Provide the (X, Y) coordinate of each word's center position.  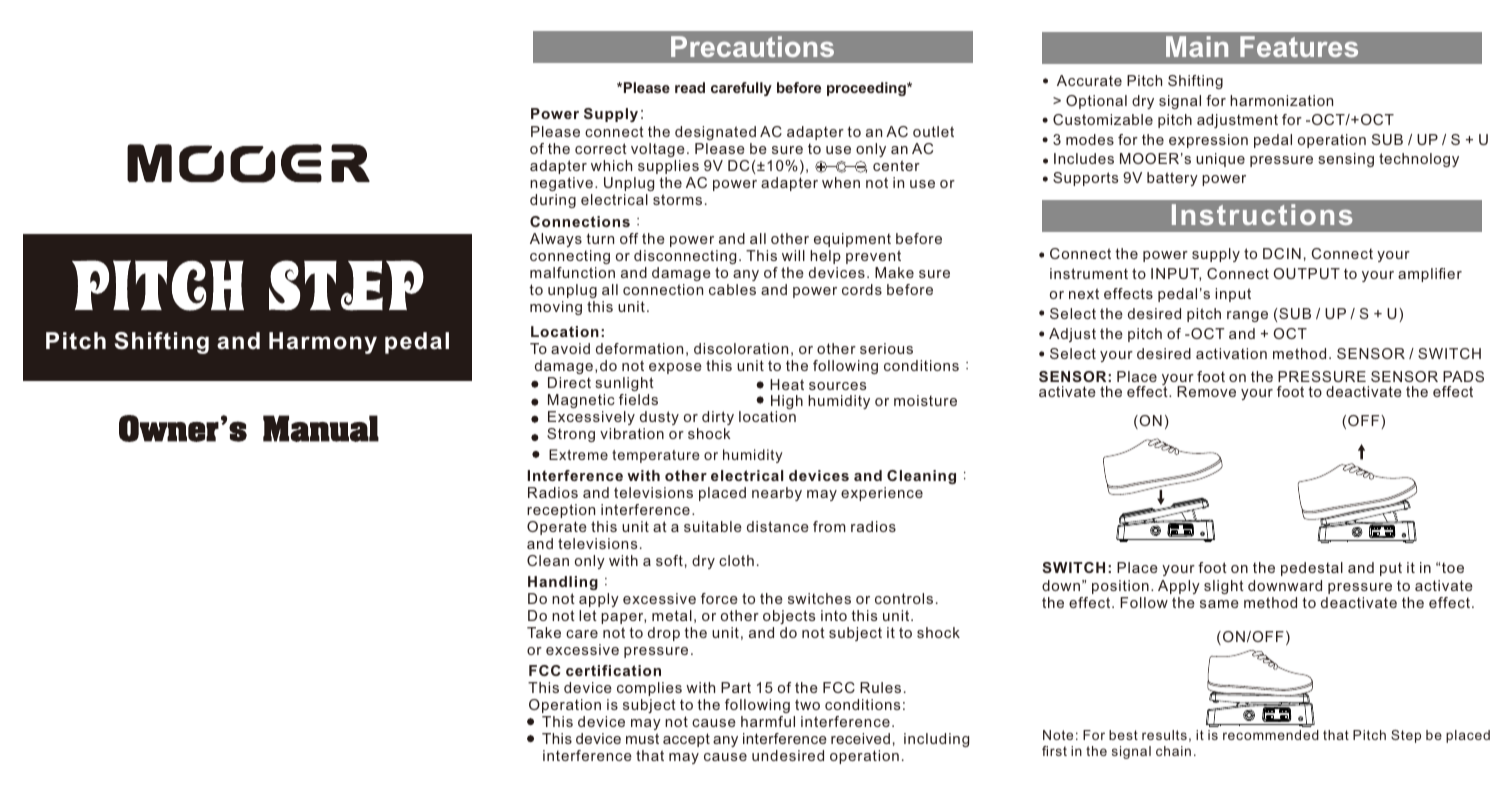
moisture (925, 400)
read (690, 87)
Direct (569, 382)
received (860, 738)
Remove (1206, 391)
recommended (1271, 735)
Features (1299, 46)
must (642, 738)
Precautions (752, 46)
